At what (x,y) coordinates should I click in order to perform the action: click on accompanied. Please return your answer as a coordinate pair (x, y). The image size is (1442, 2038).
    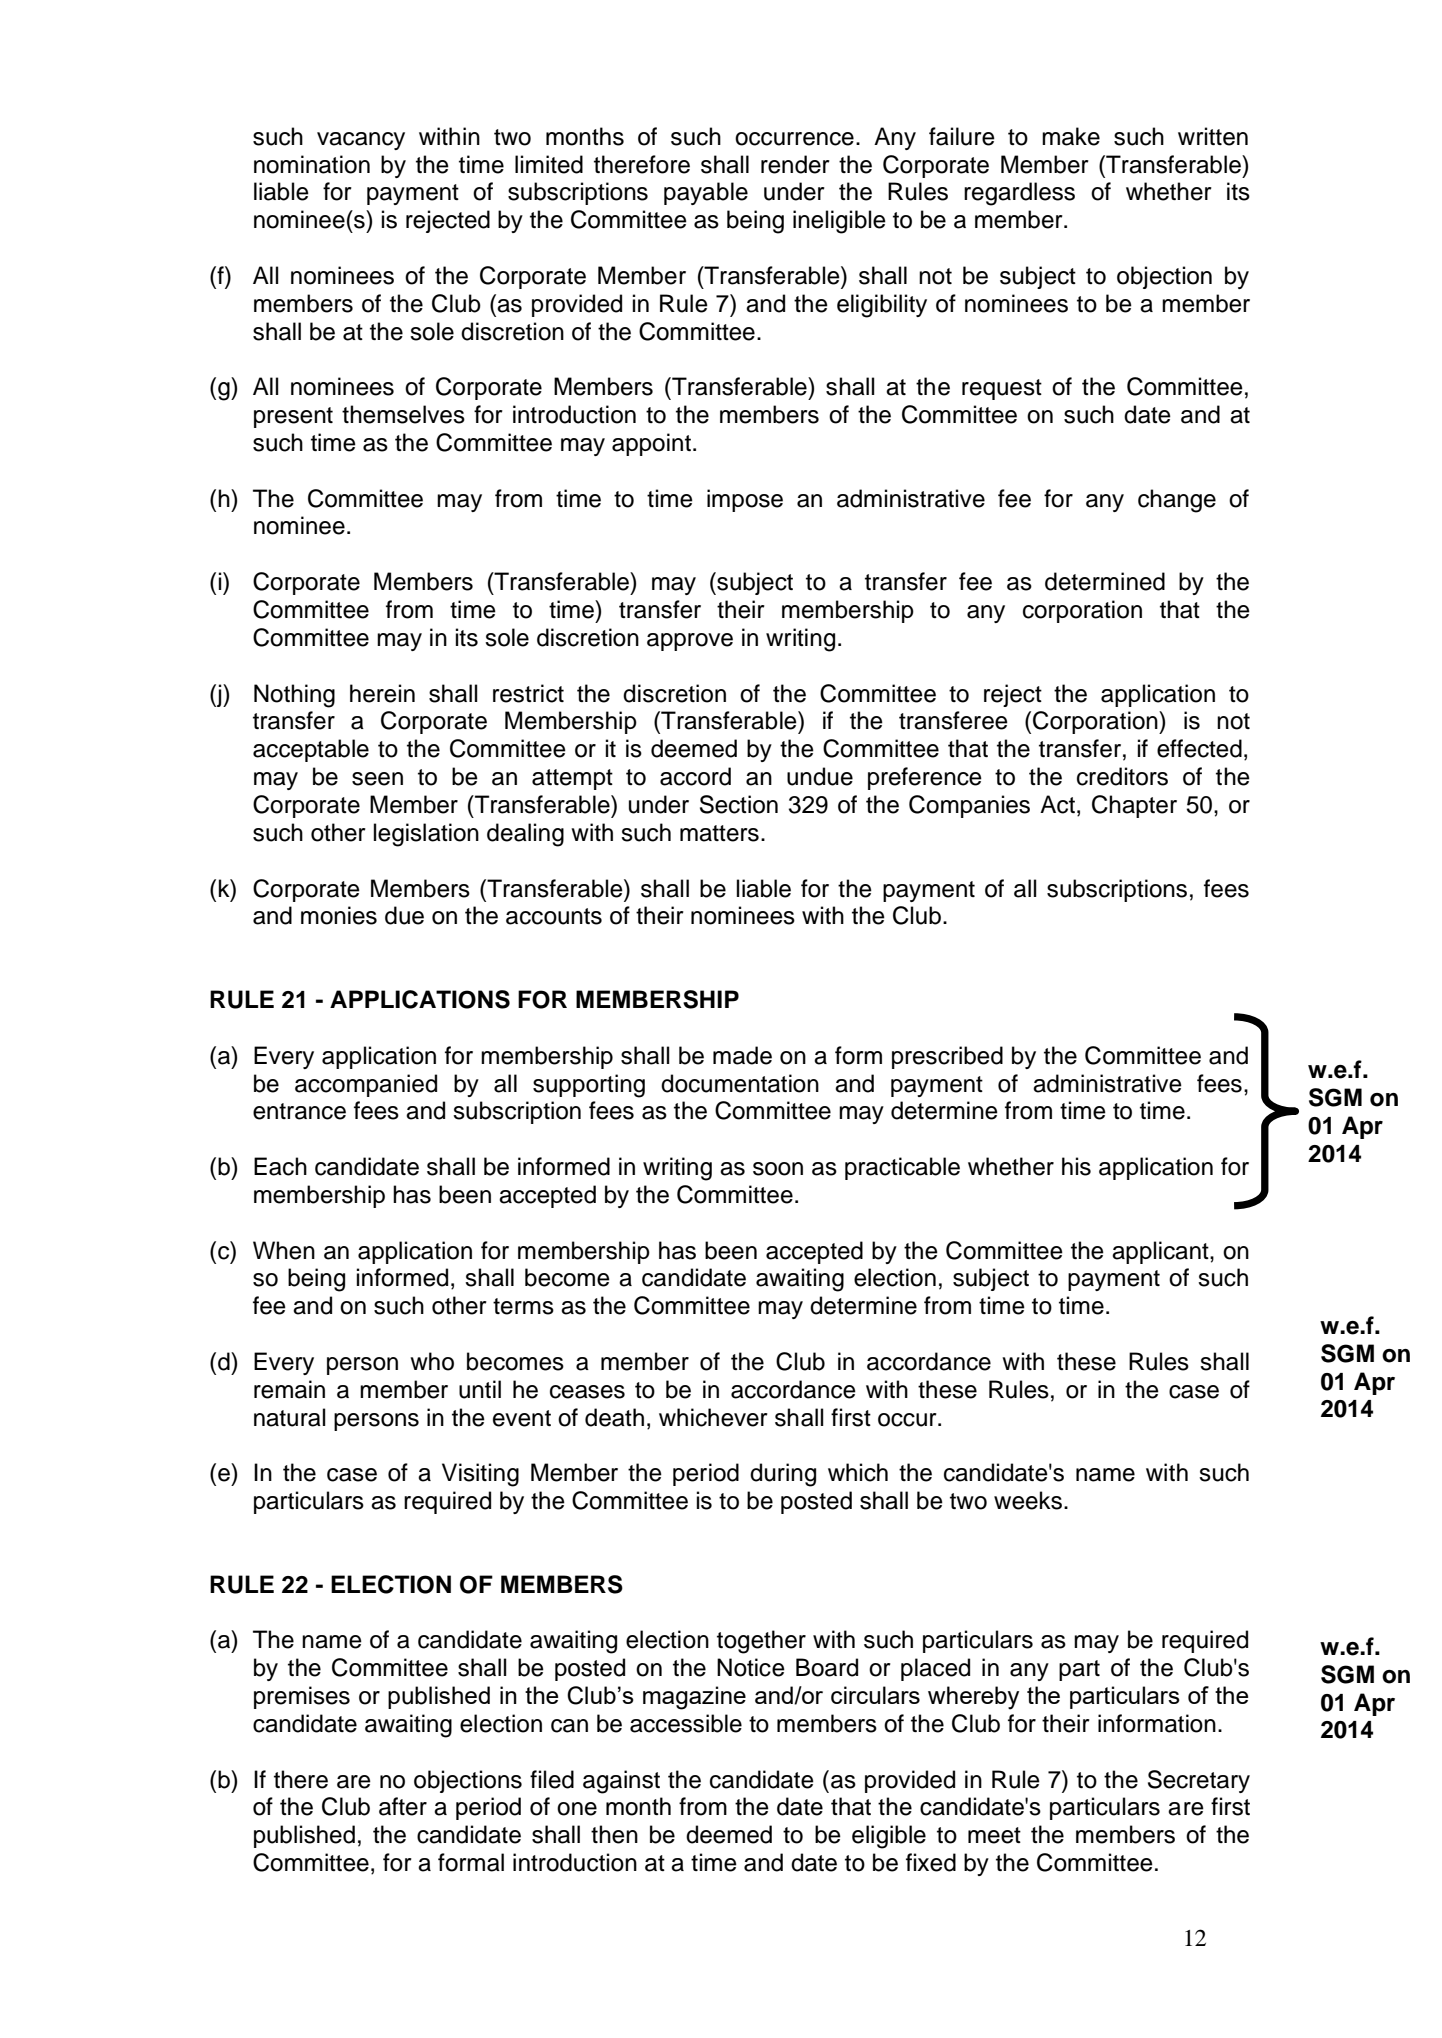
    Looking at the image, I should click on (366, 1085).
